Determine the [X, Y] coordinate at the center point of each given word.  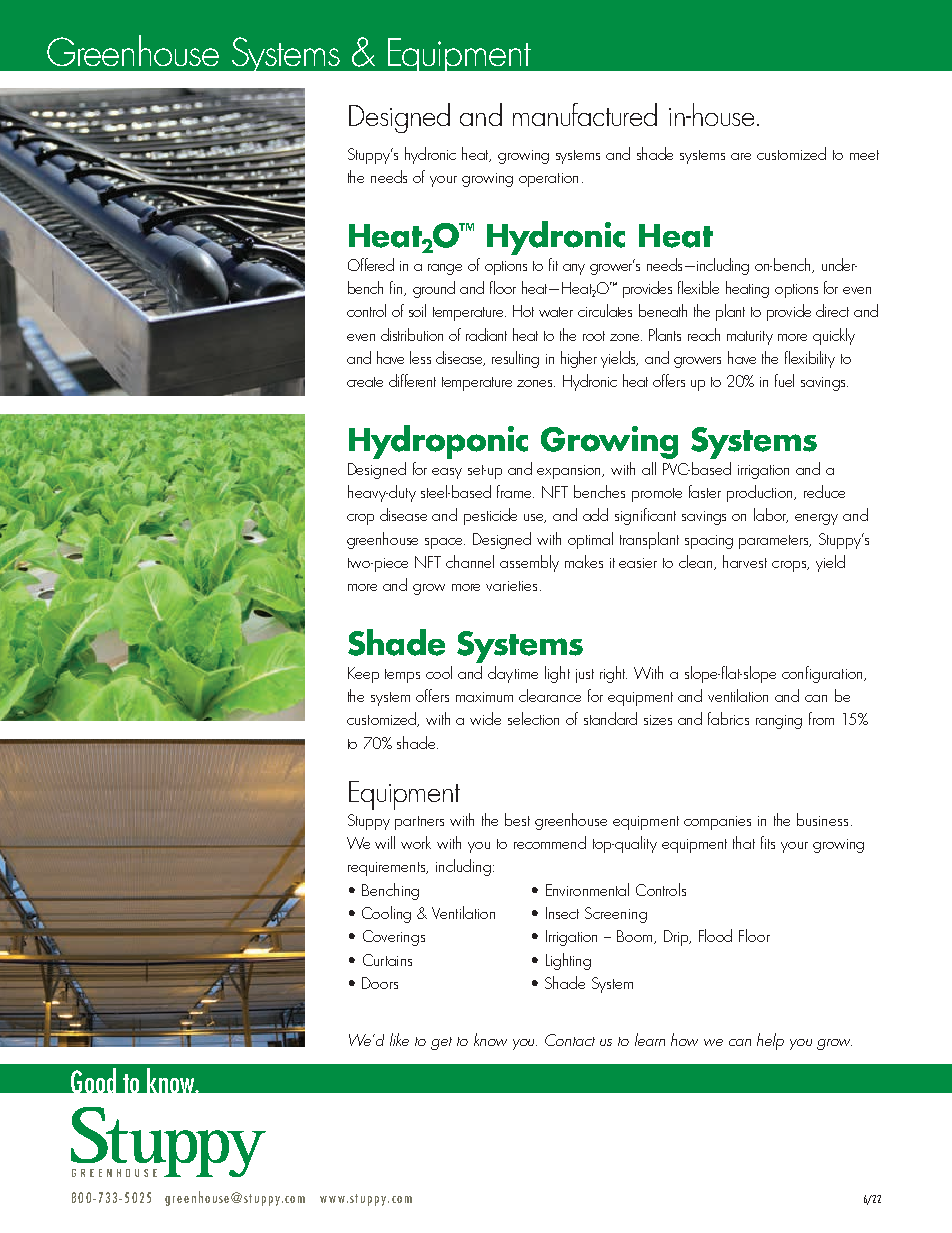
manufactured [585, 114]
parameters [775, 542]
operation [548, 180]
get [441, 1043]
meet [864, 155]
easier [638, 563]
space [445, 543]
